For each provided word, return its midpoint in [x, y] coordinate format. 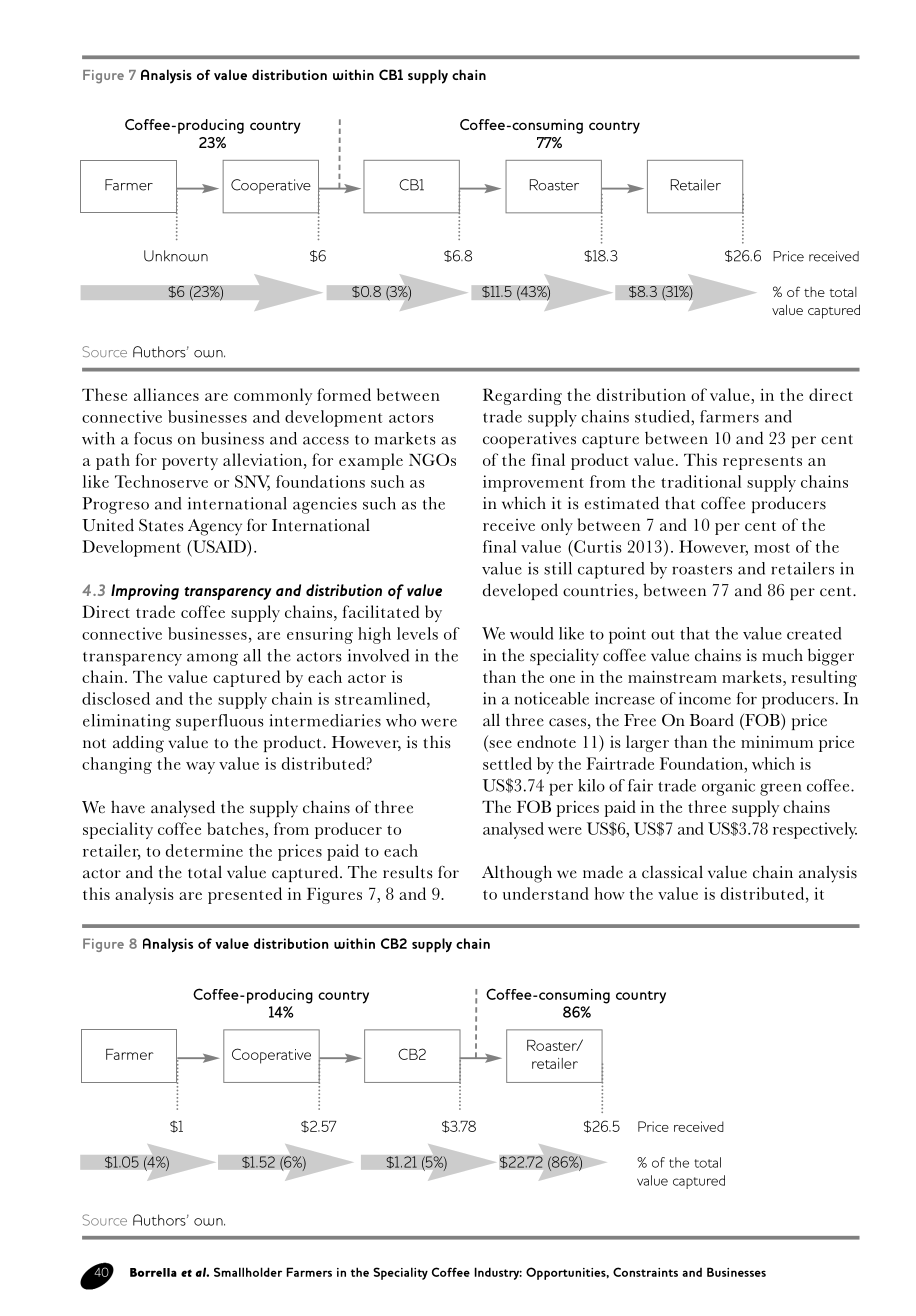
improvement [533, 483]
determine [204, 850]
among [212, 659]
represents [762, 463]
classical [672, 872]
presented [245, 895]
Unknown [176, 256]
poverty [190, 463]
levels [417, 633]
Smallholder [248, 1272]
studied [663, 416]
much [782, 655]
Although [517, 874]
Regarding [522, 396]
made [603, 872]
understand [546, 893]
